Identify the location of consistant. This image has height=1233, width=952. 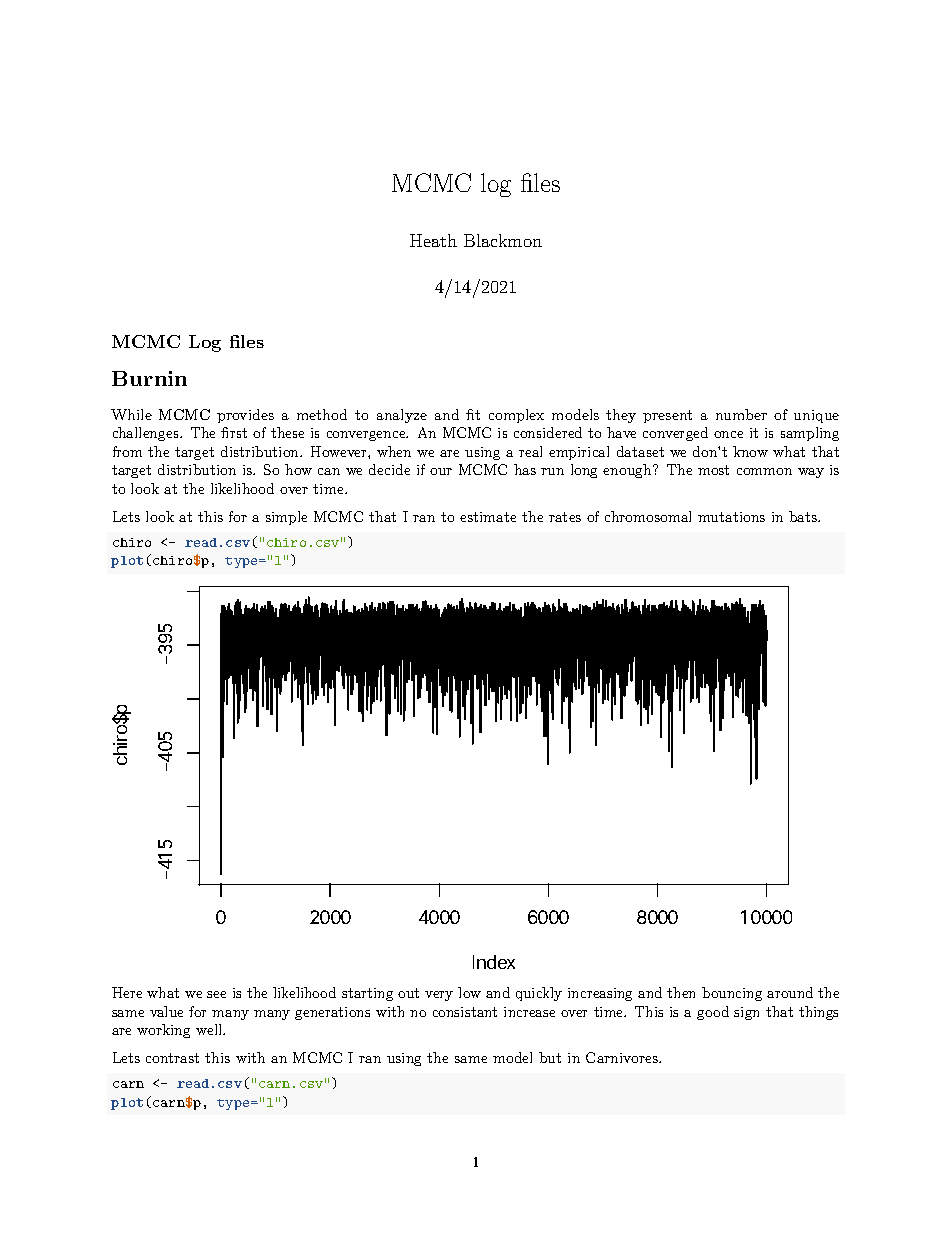
(465, 1012).
